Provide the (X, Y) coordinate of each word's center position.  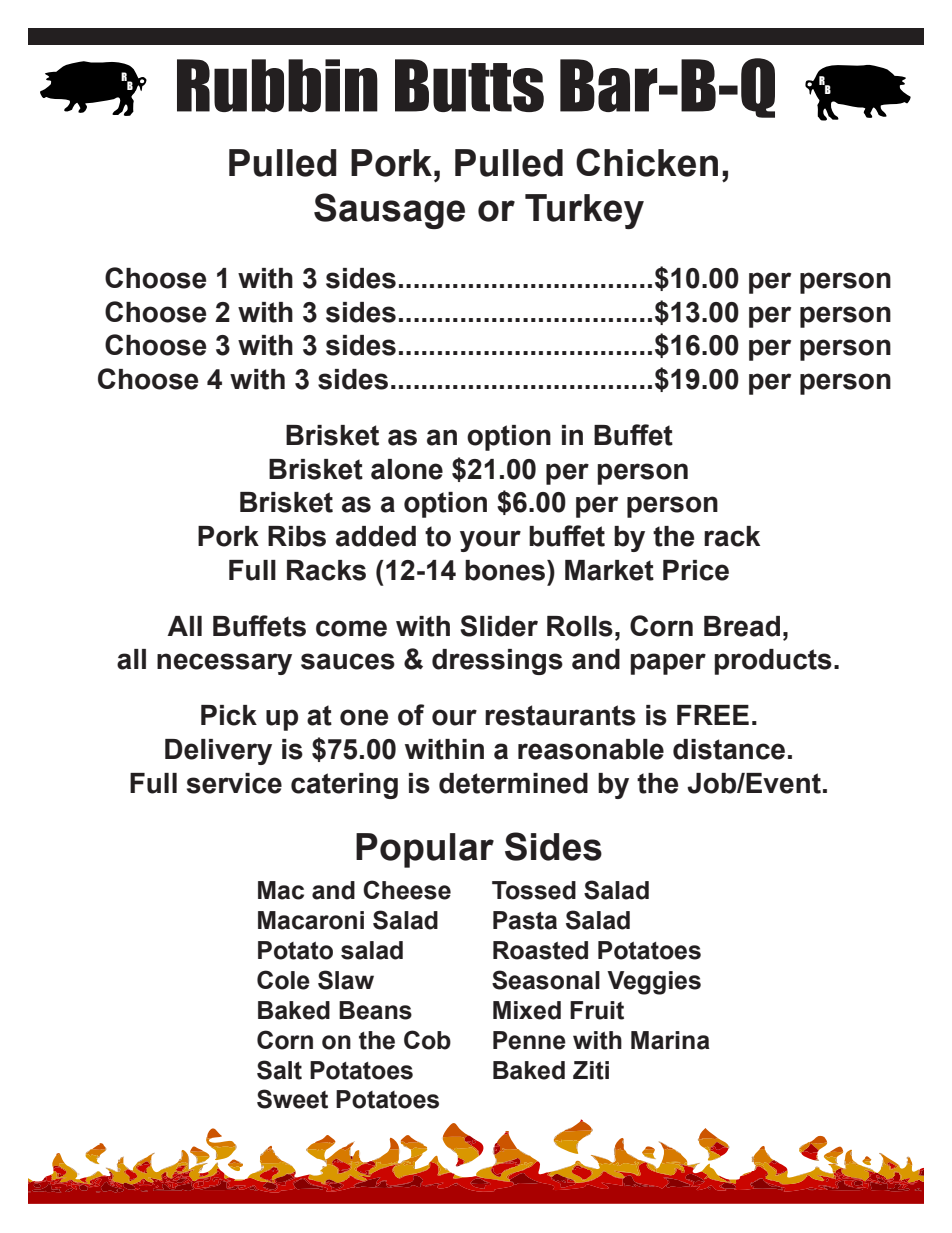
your (490, 541)
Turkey (584, 211)
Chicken (647, 162)
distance (729, 749)
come (351, 628)
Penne (529, 1040)
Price (696, 570)
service (234, 783)
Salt (279, 1070)
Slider (499, 626)
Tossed (534, 890)
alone (407, 469)
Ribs (297, 536)
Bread (742, 626)
